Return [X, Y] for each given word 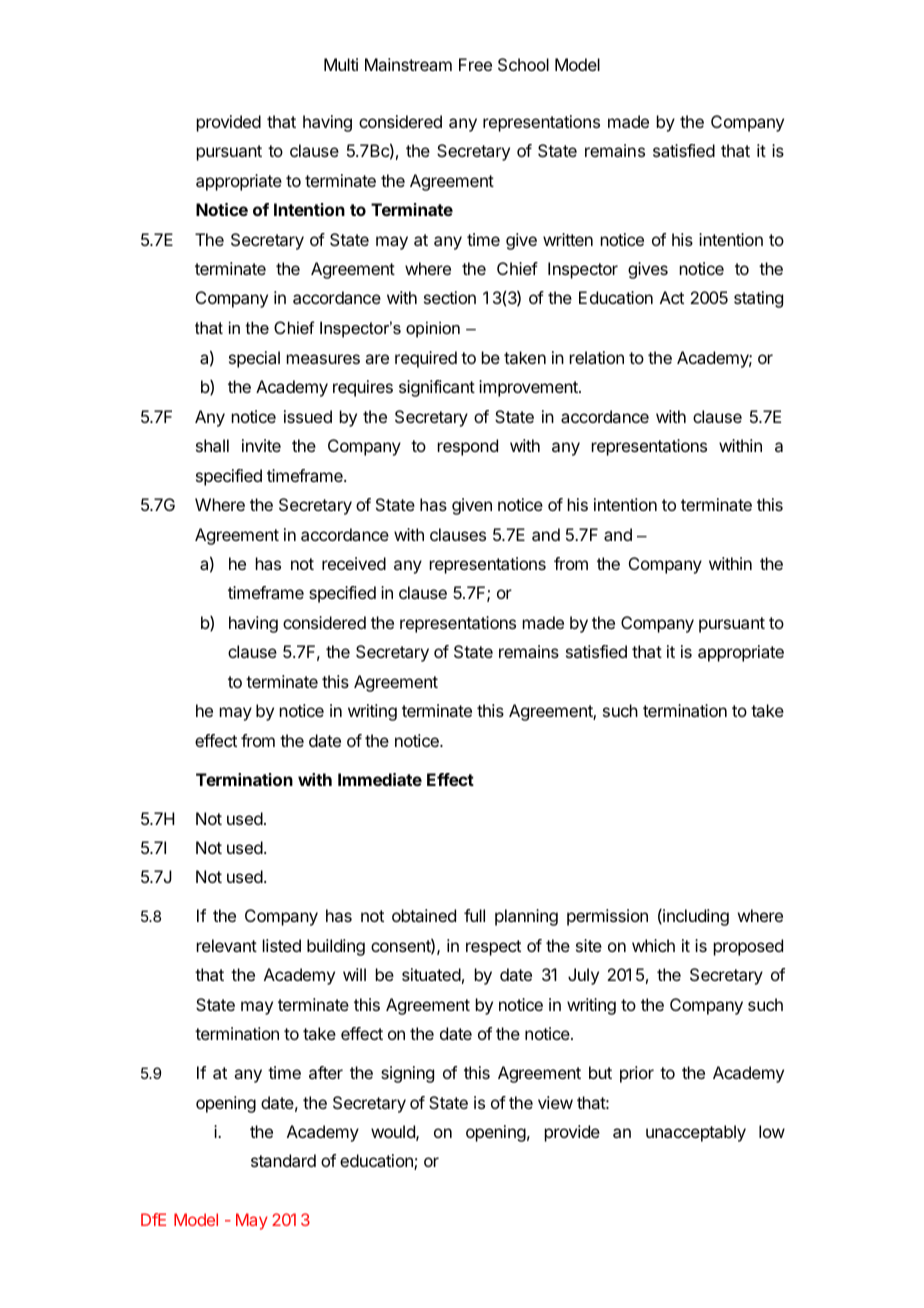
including [695, 917]
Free [475, 64]
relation [597, 357]
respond [468, 447]
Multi [341, 64]
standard [283, 1160]
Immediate [380, 779]
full [474, 915]
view [555, 1102]
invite [261, 445]
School [523, 64]
